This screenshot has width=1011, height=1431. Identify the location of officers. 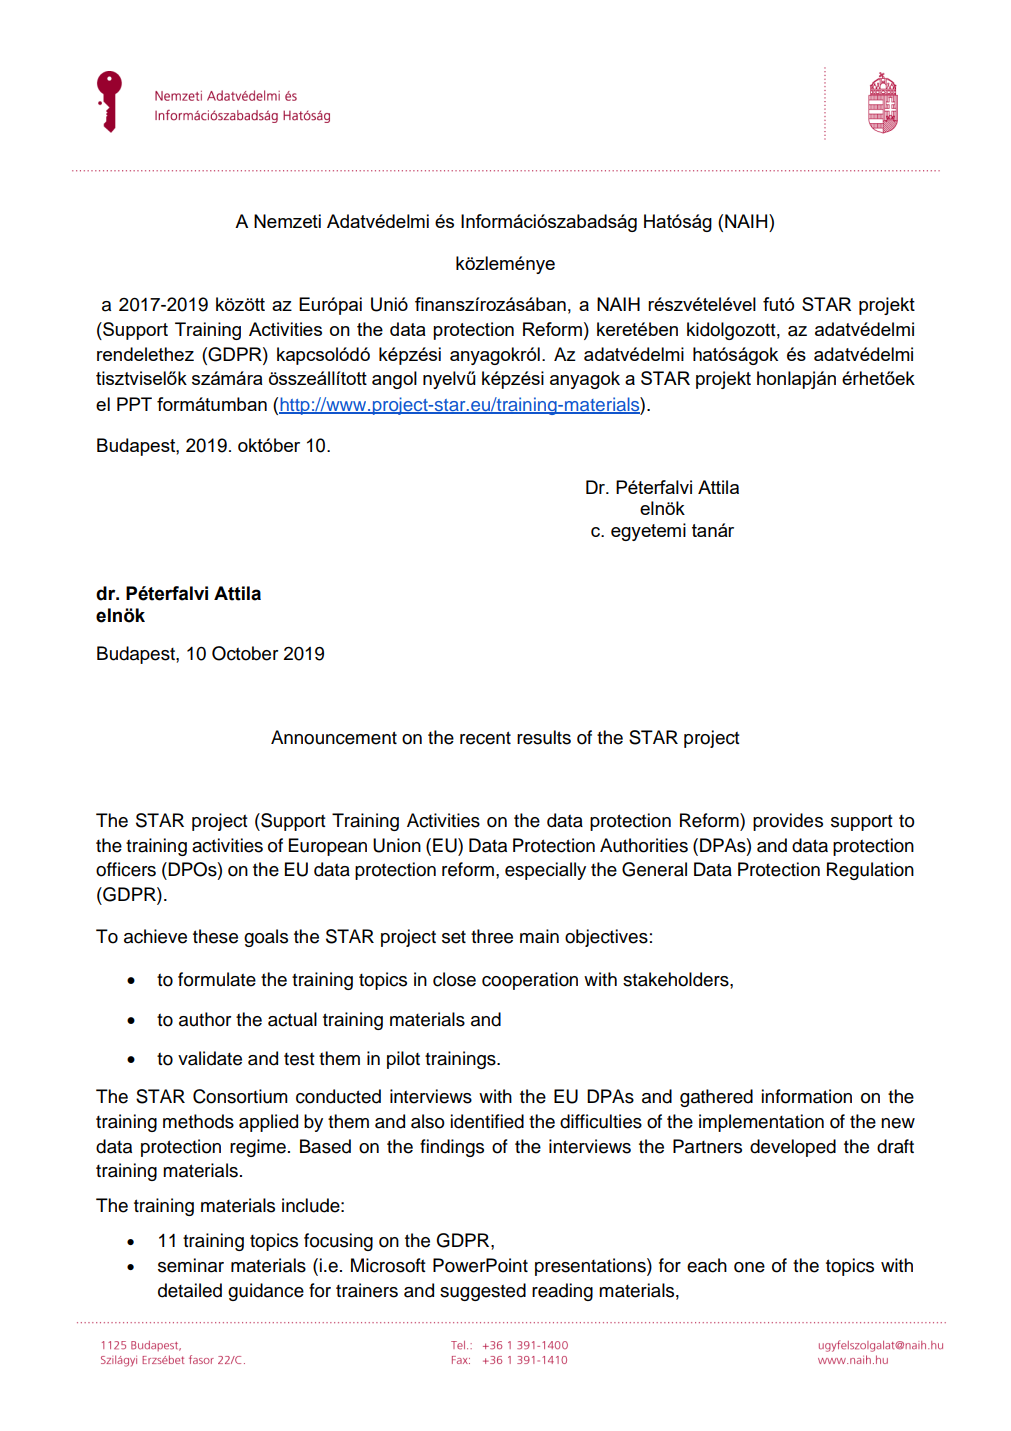
(126, 869).
